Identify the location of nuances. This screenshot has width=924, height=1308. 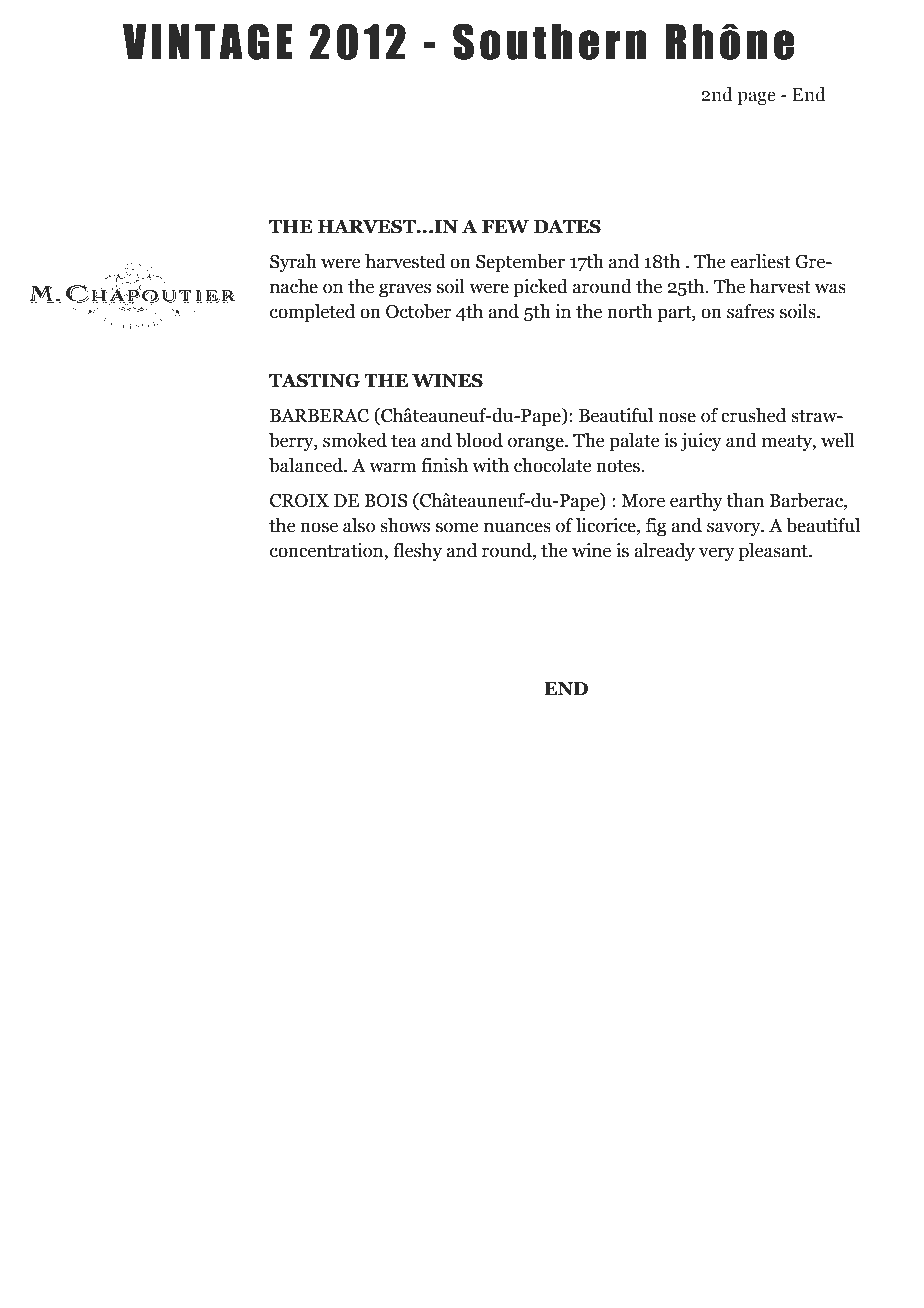
(517, 527).
